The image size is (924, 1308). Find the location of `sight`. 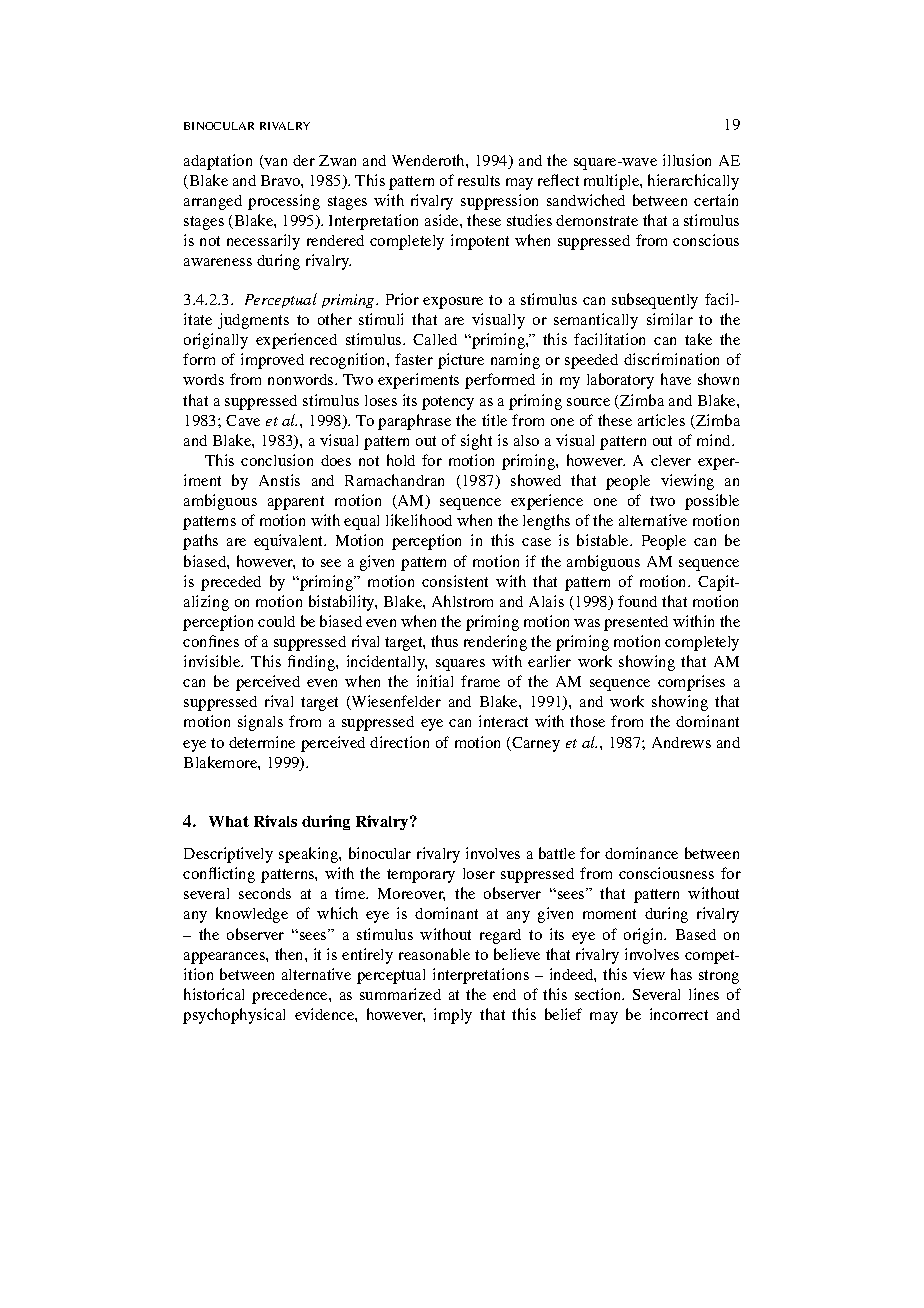

sight is located at coordinates (476, 442).
